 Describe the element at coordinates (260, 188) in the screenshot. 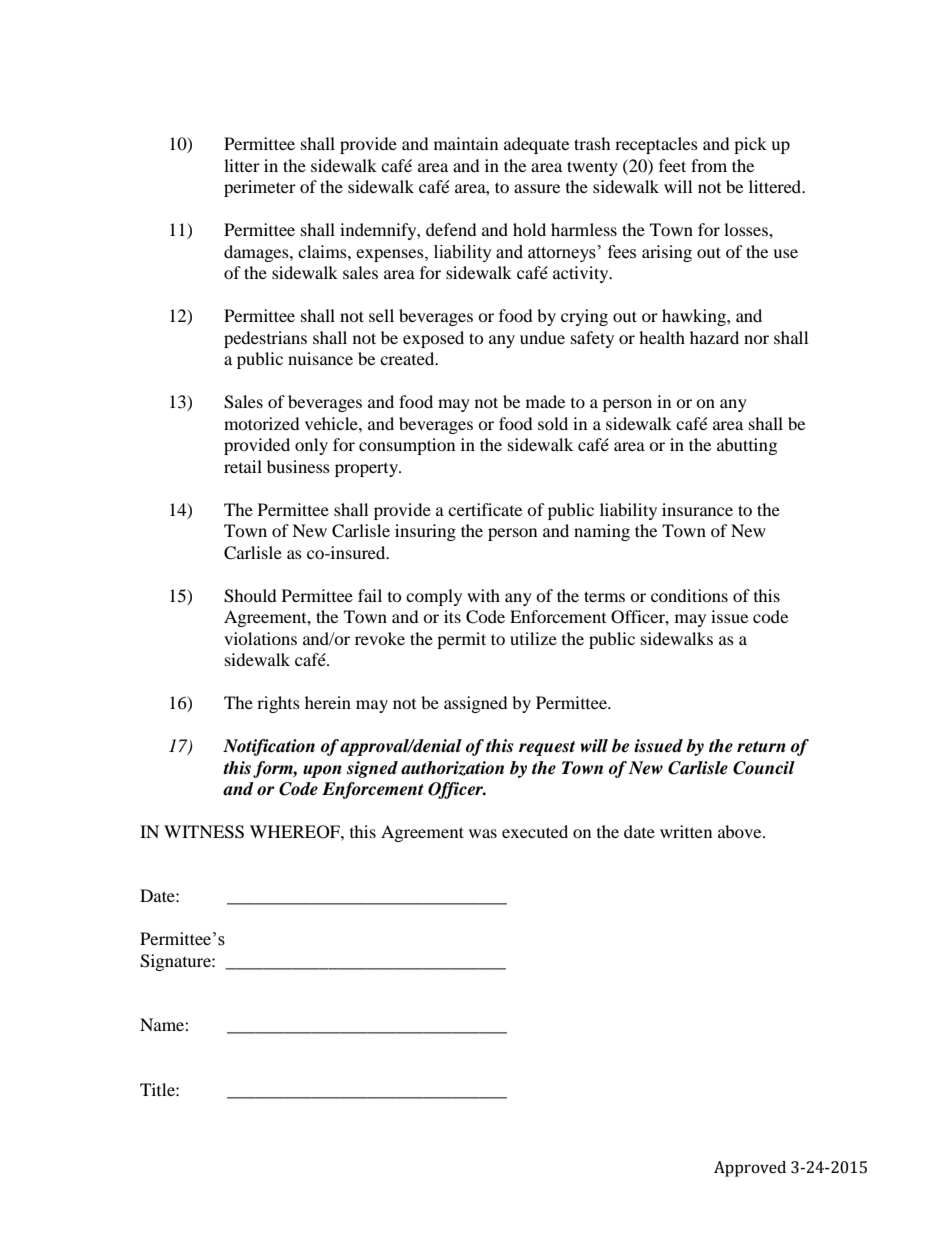

I see `perimeter` at that location.
